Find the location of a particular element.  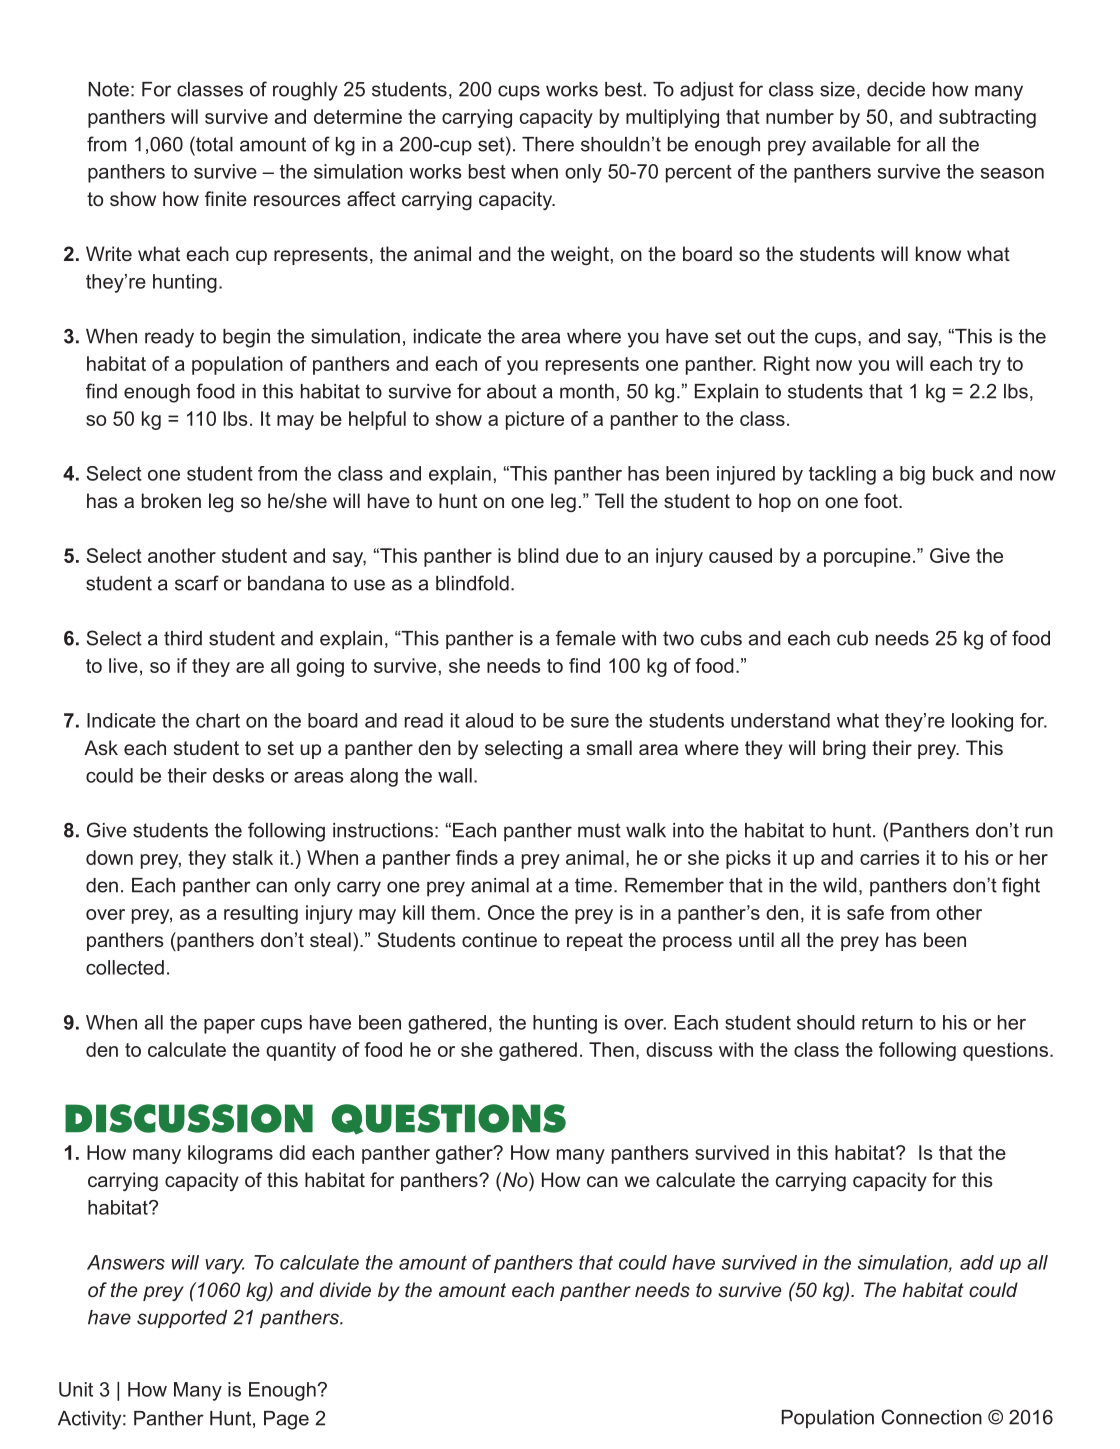

multiplying is located at coordinates (672, 118).
